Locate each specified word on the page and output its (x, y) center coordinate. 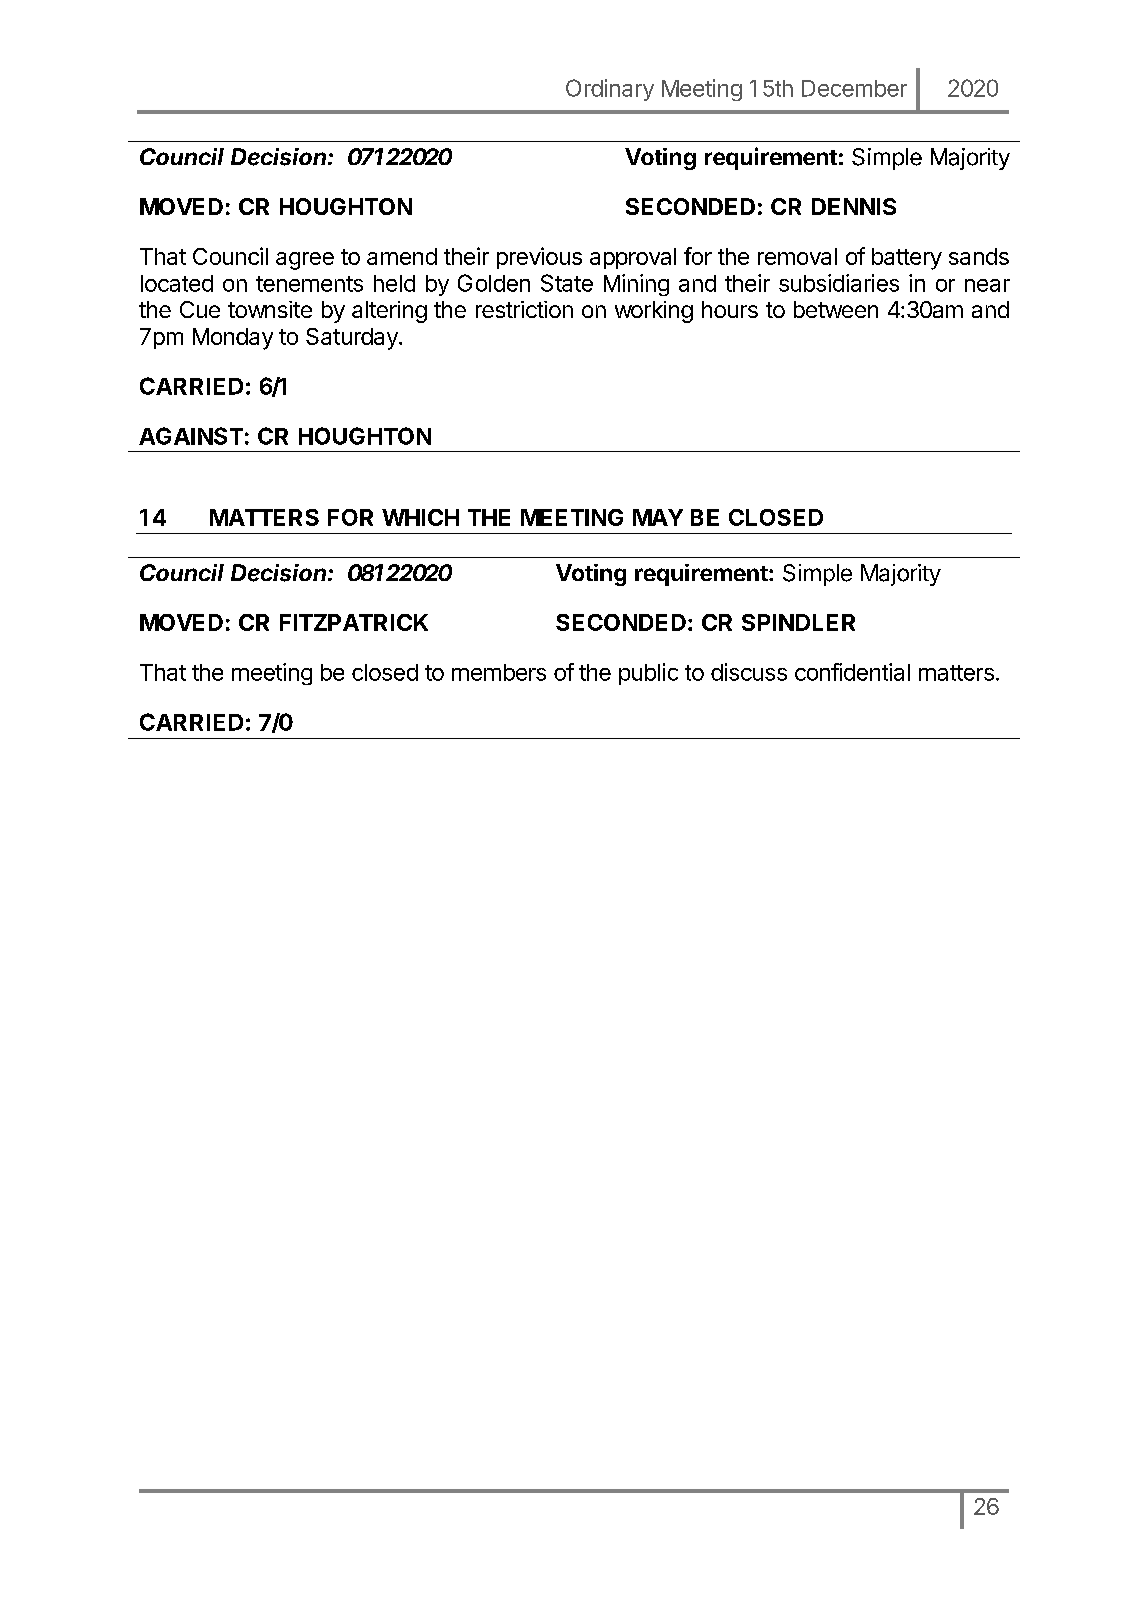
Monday (233, 339)
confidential (852, 672)
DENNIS (854, 206)
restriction (524, 309)
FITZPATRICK (354, 622)
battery (907, 259)
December (854, 88)
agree (305, 261)
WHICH (420, 517)
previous (539, 258)
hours (730, 309)
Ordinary (610, 90)
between (836, 309)
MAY (658, 517)
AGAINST (191, 436)
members (499, 672)
